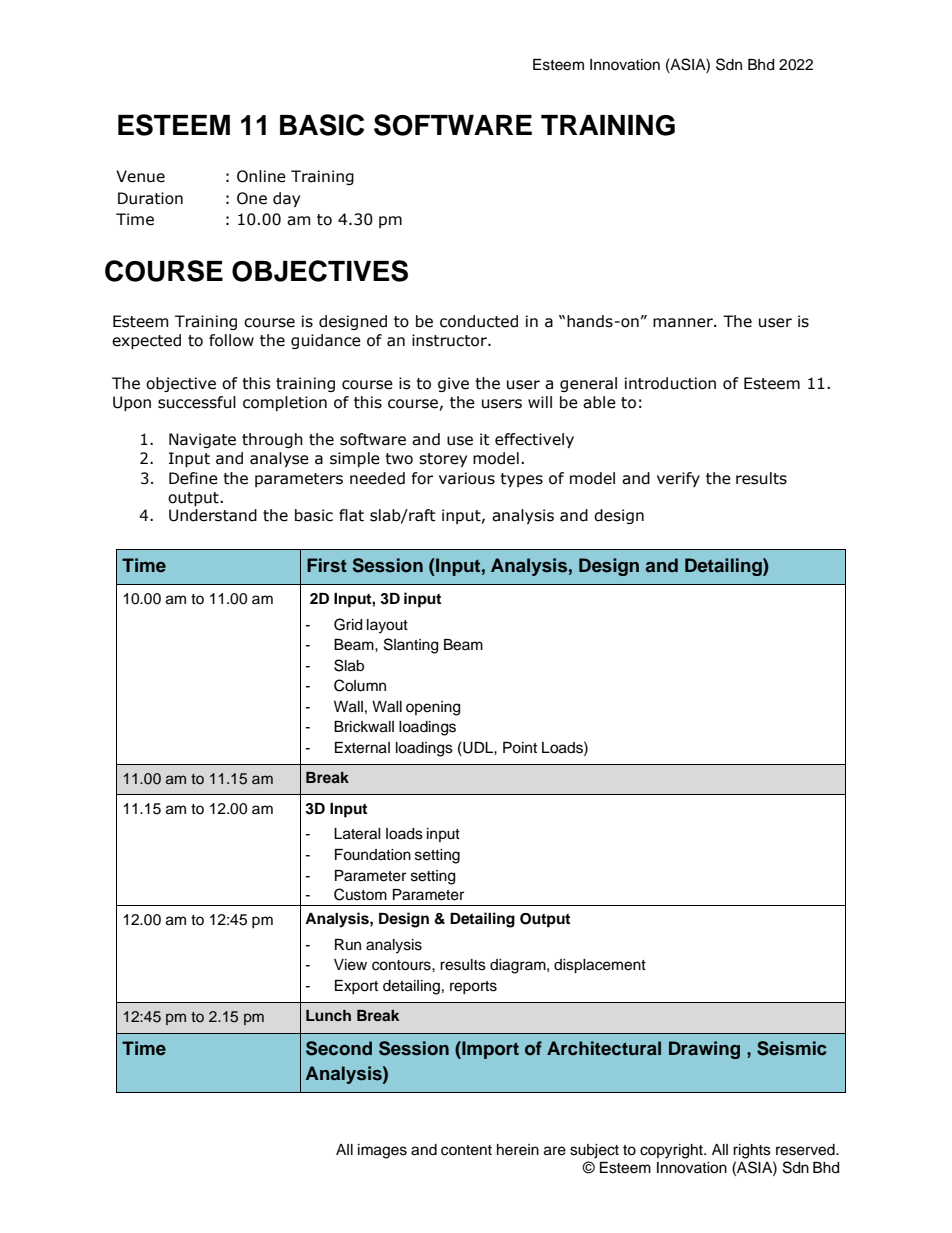 The width and height of the screenshot is (952, 1233). What do you see at coordinates (479, 321) in the screenshot?
I see `conducted` at bounding box center [479, 321].
